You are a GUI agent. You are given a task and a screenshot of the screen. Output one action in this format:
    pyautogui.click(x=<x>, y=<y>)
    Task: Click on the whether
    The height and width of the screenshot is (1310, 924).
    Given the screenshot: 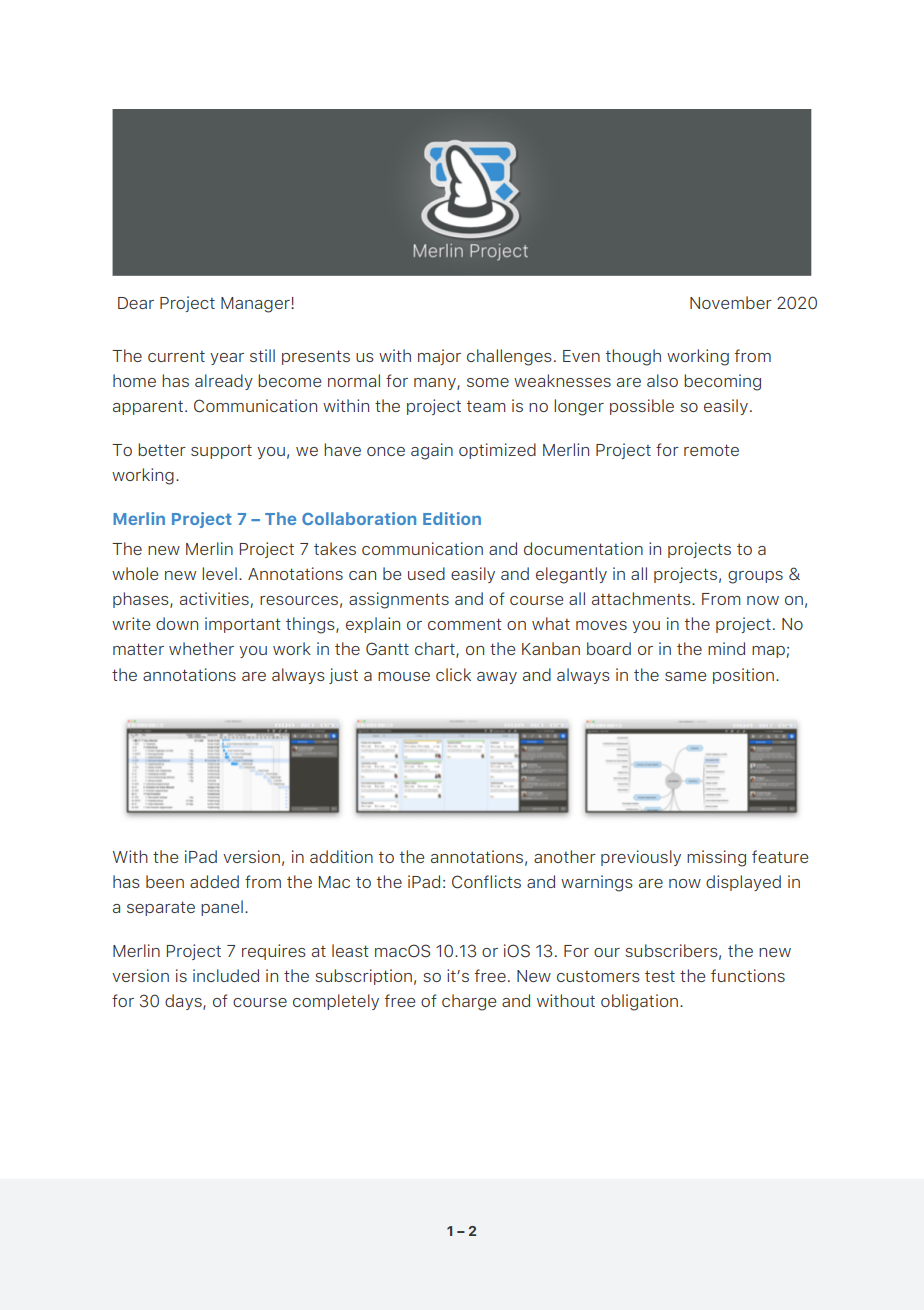 What is the action you would take?
    pyautogui.click(x=201, y=648)
